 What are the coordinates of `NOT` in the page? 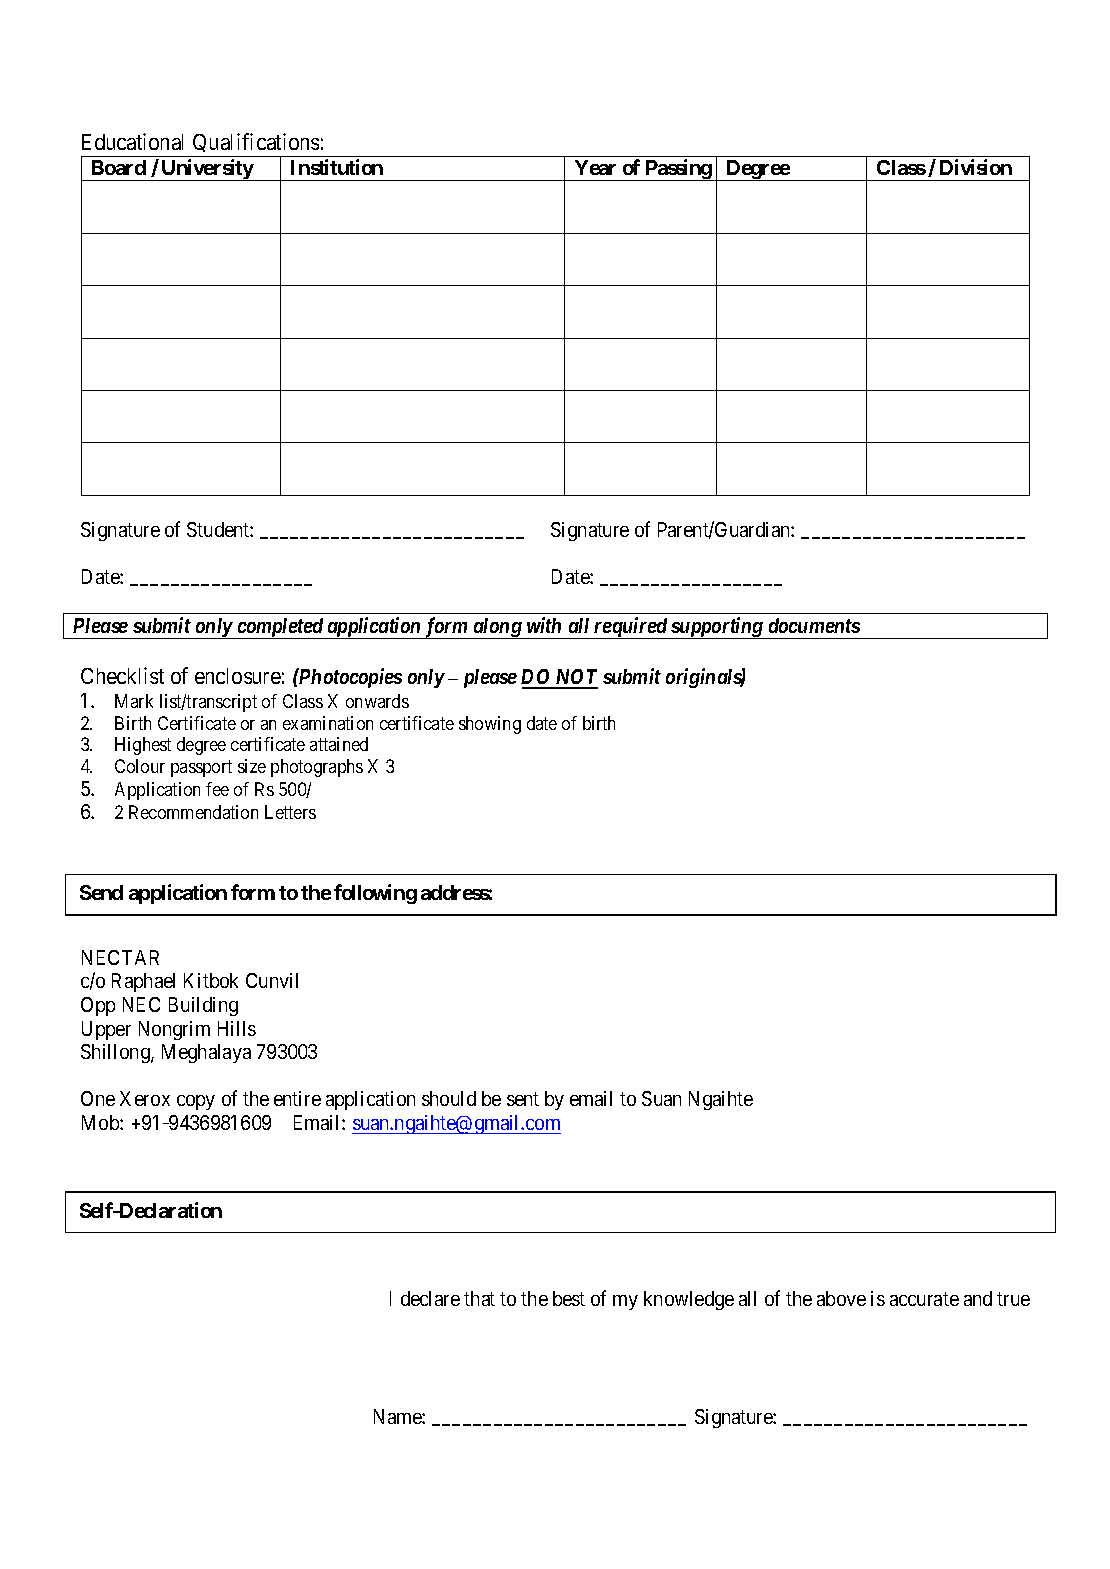 It's located at (575, 678).
